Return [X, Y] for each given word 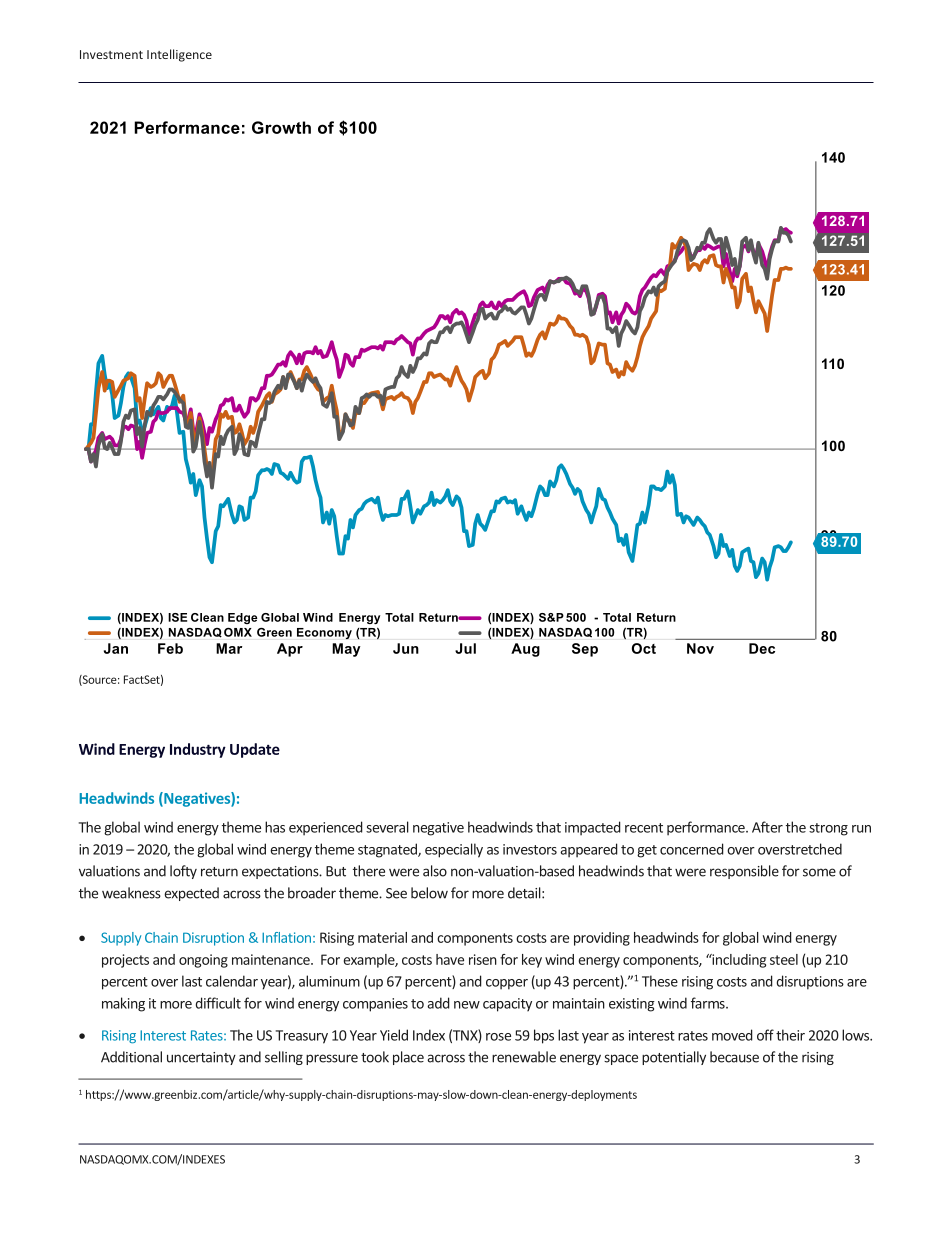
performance [707, 828]
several [387, 827]
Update [255, 750]
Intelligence [179, 55]
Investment [111, 54]
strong [828, 829]
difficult [218, 1003]
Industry [198, 750]
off [765, 1035]
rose [498, 1037]
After [767, 827]
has [275, 827]
